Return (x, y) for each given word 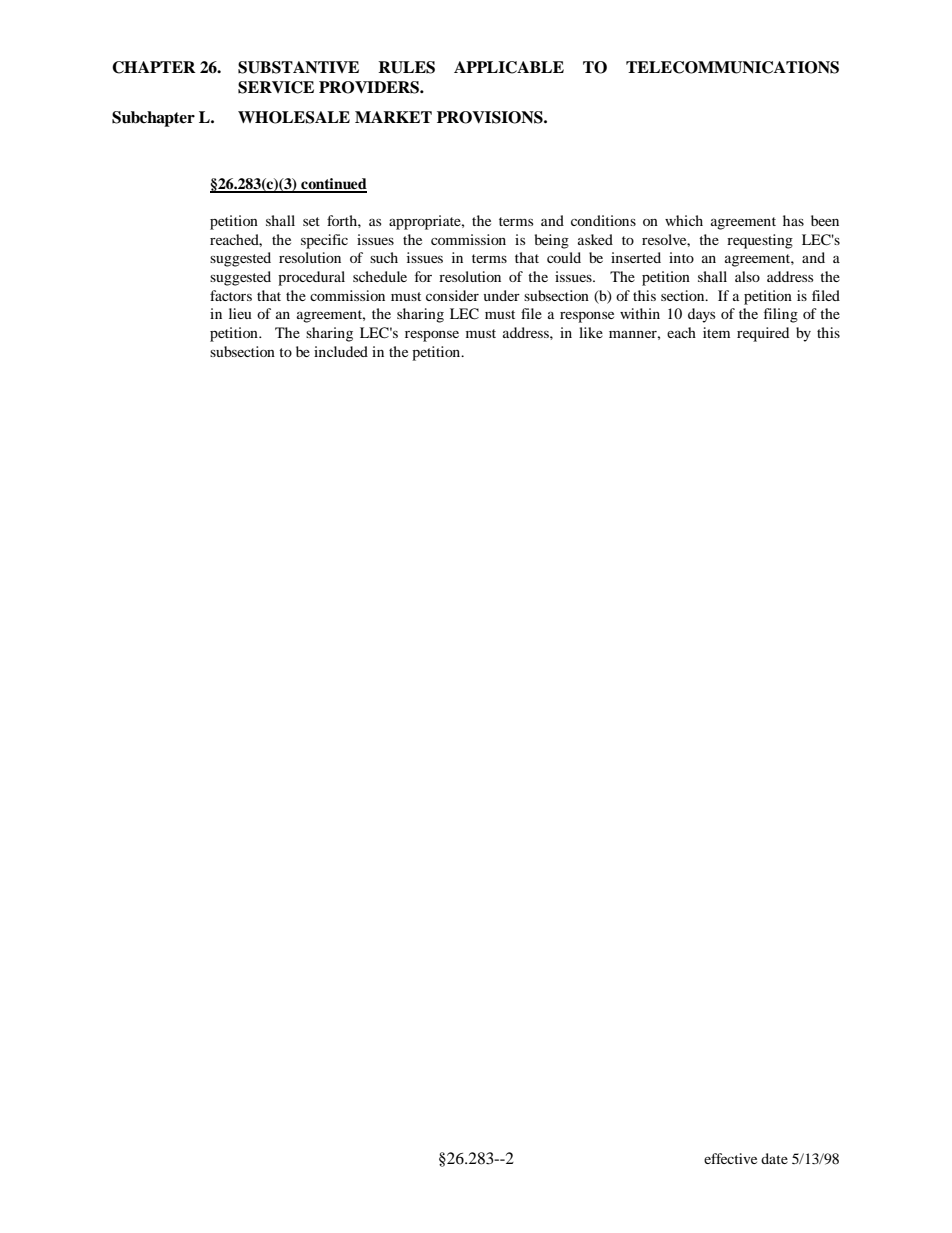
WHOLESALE (294, 117)
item (716, 332)
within (640, 313)
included (341, 351)
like (591, 332)
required (763, 334)
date (774, 1158)
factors (231, 295)
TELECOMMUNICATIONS (732, 67)
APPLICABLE (509, 67)
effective (730, 1158)
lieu (240, 313)
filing (781, 315)
